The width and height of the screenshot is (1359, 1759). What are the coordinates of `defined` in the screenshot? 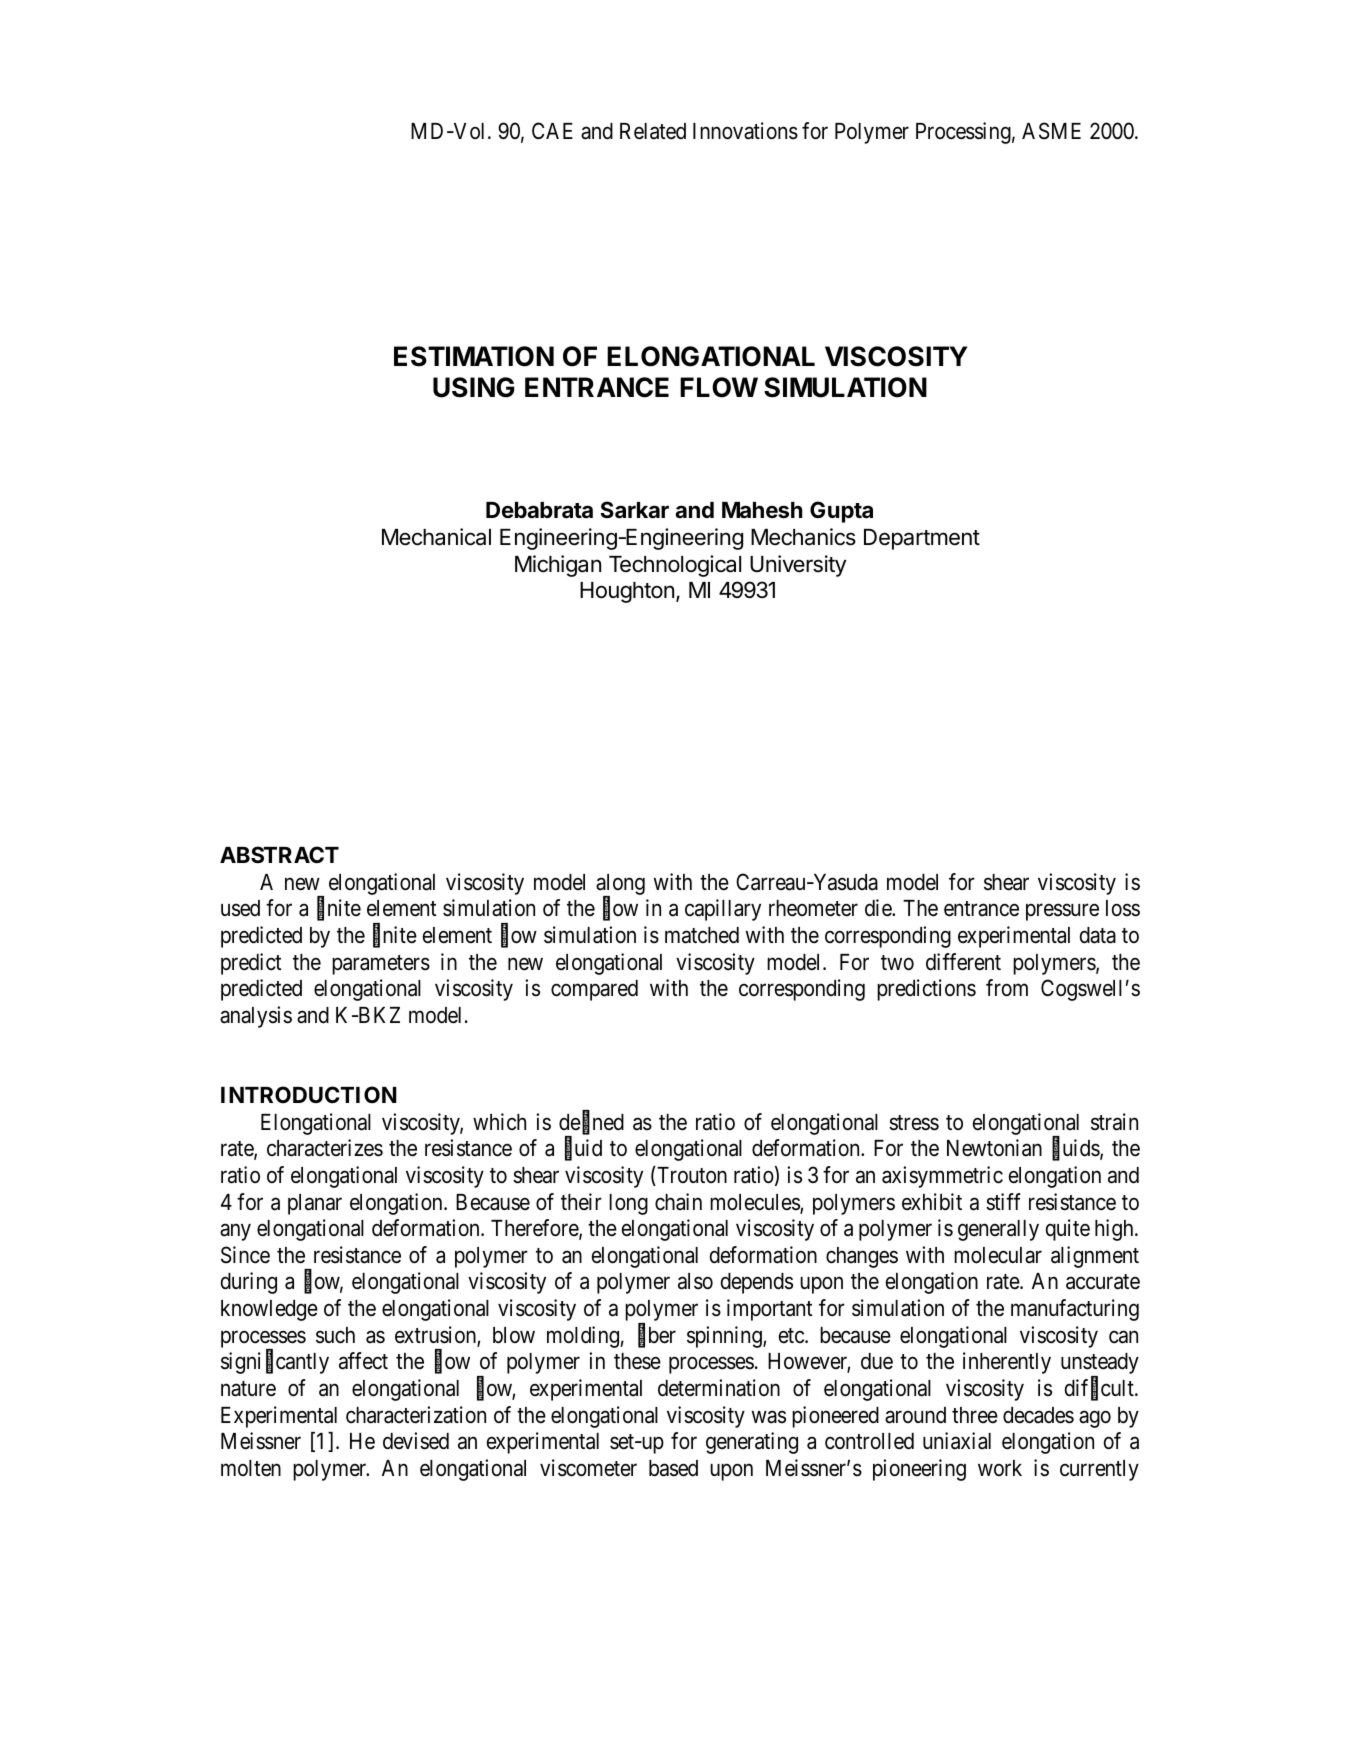 It's located at (591, 1122).
